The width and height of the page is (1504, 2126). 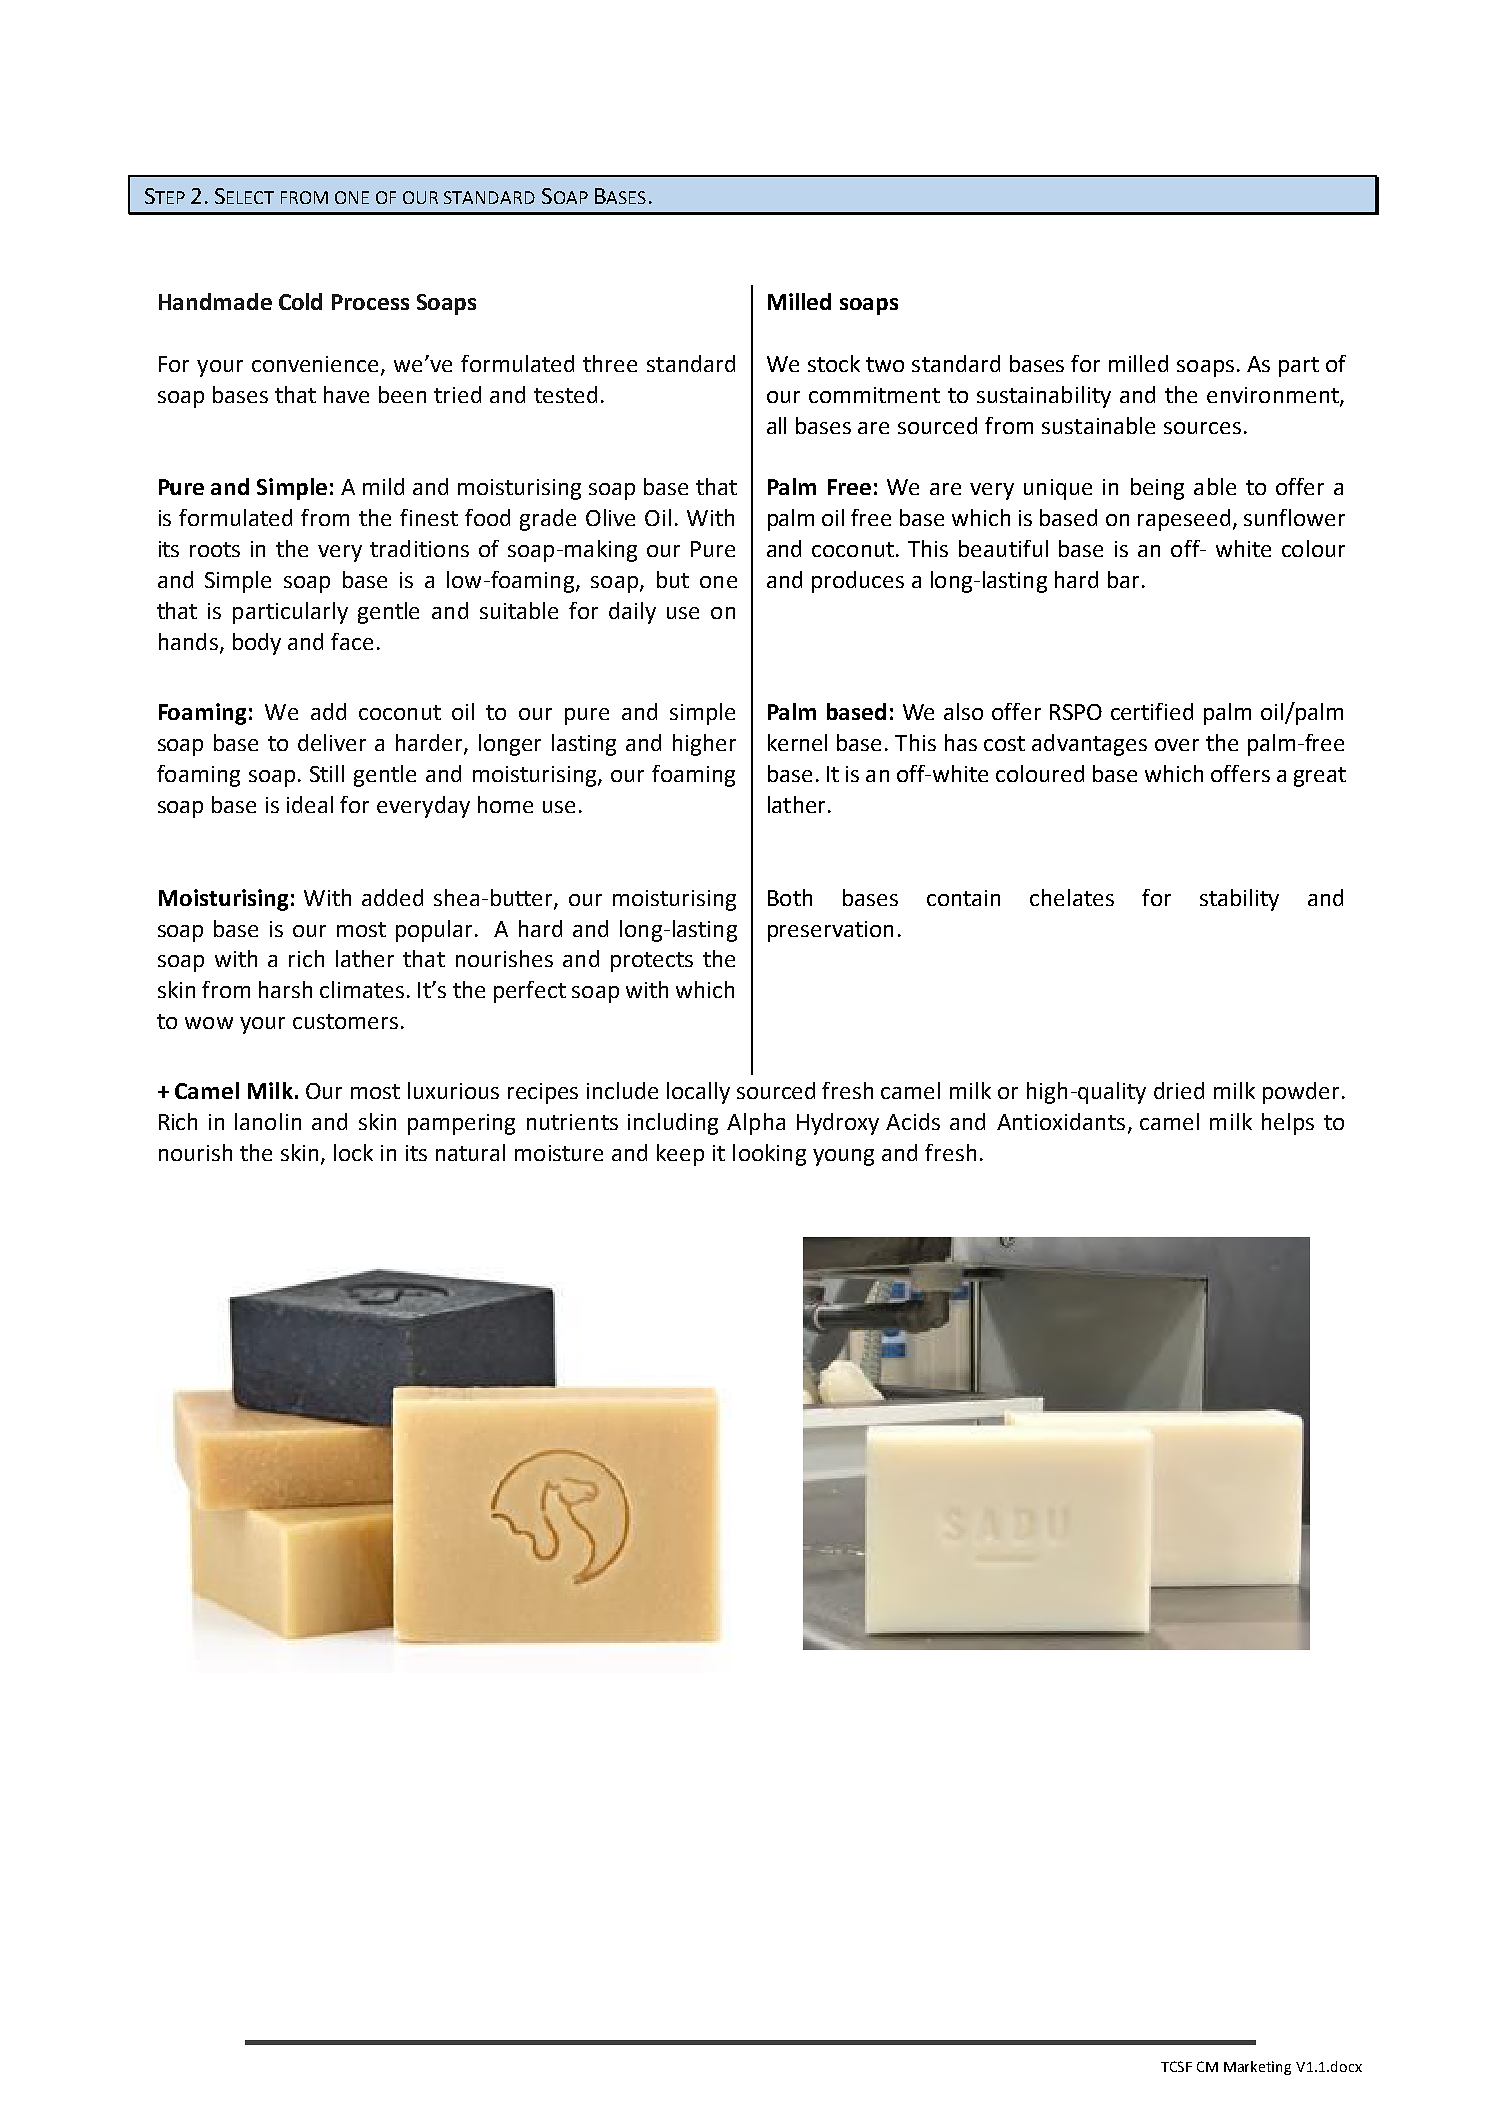 I want to click on helps, so click(x=1288, y=1124).
